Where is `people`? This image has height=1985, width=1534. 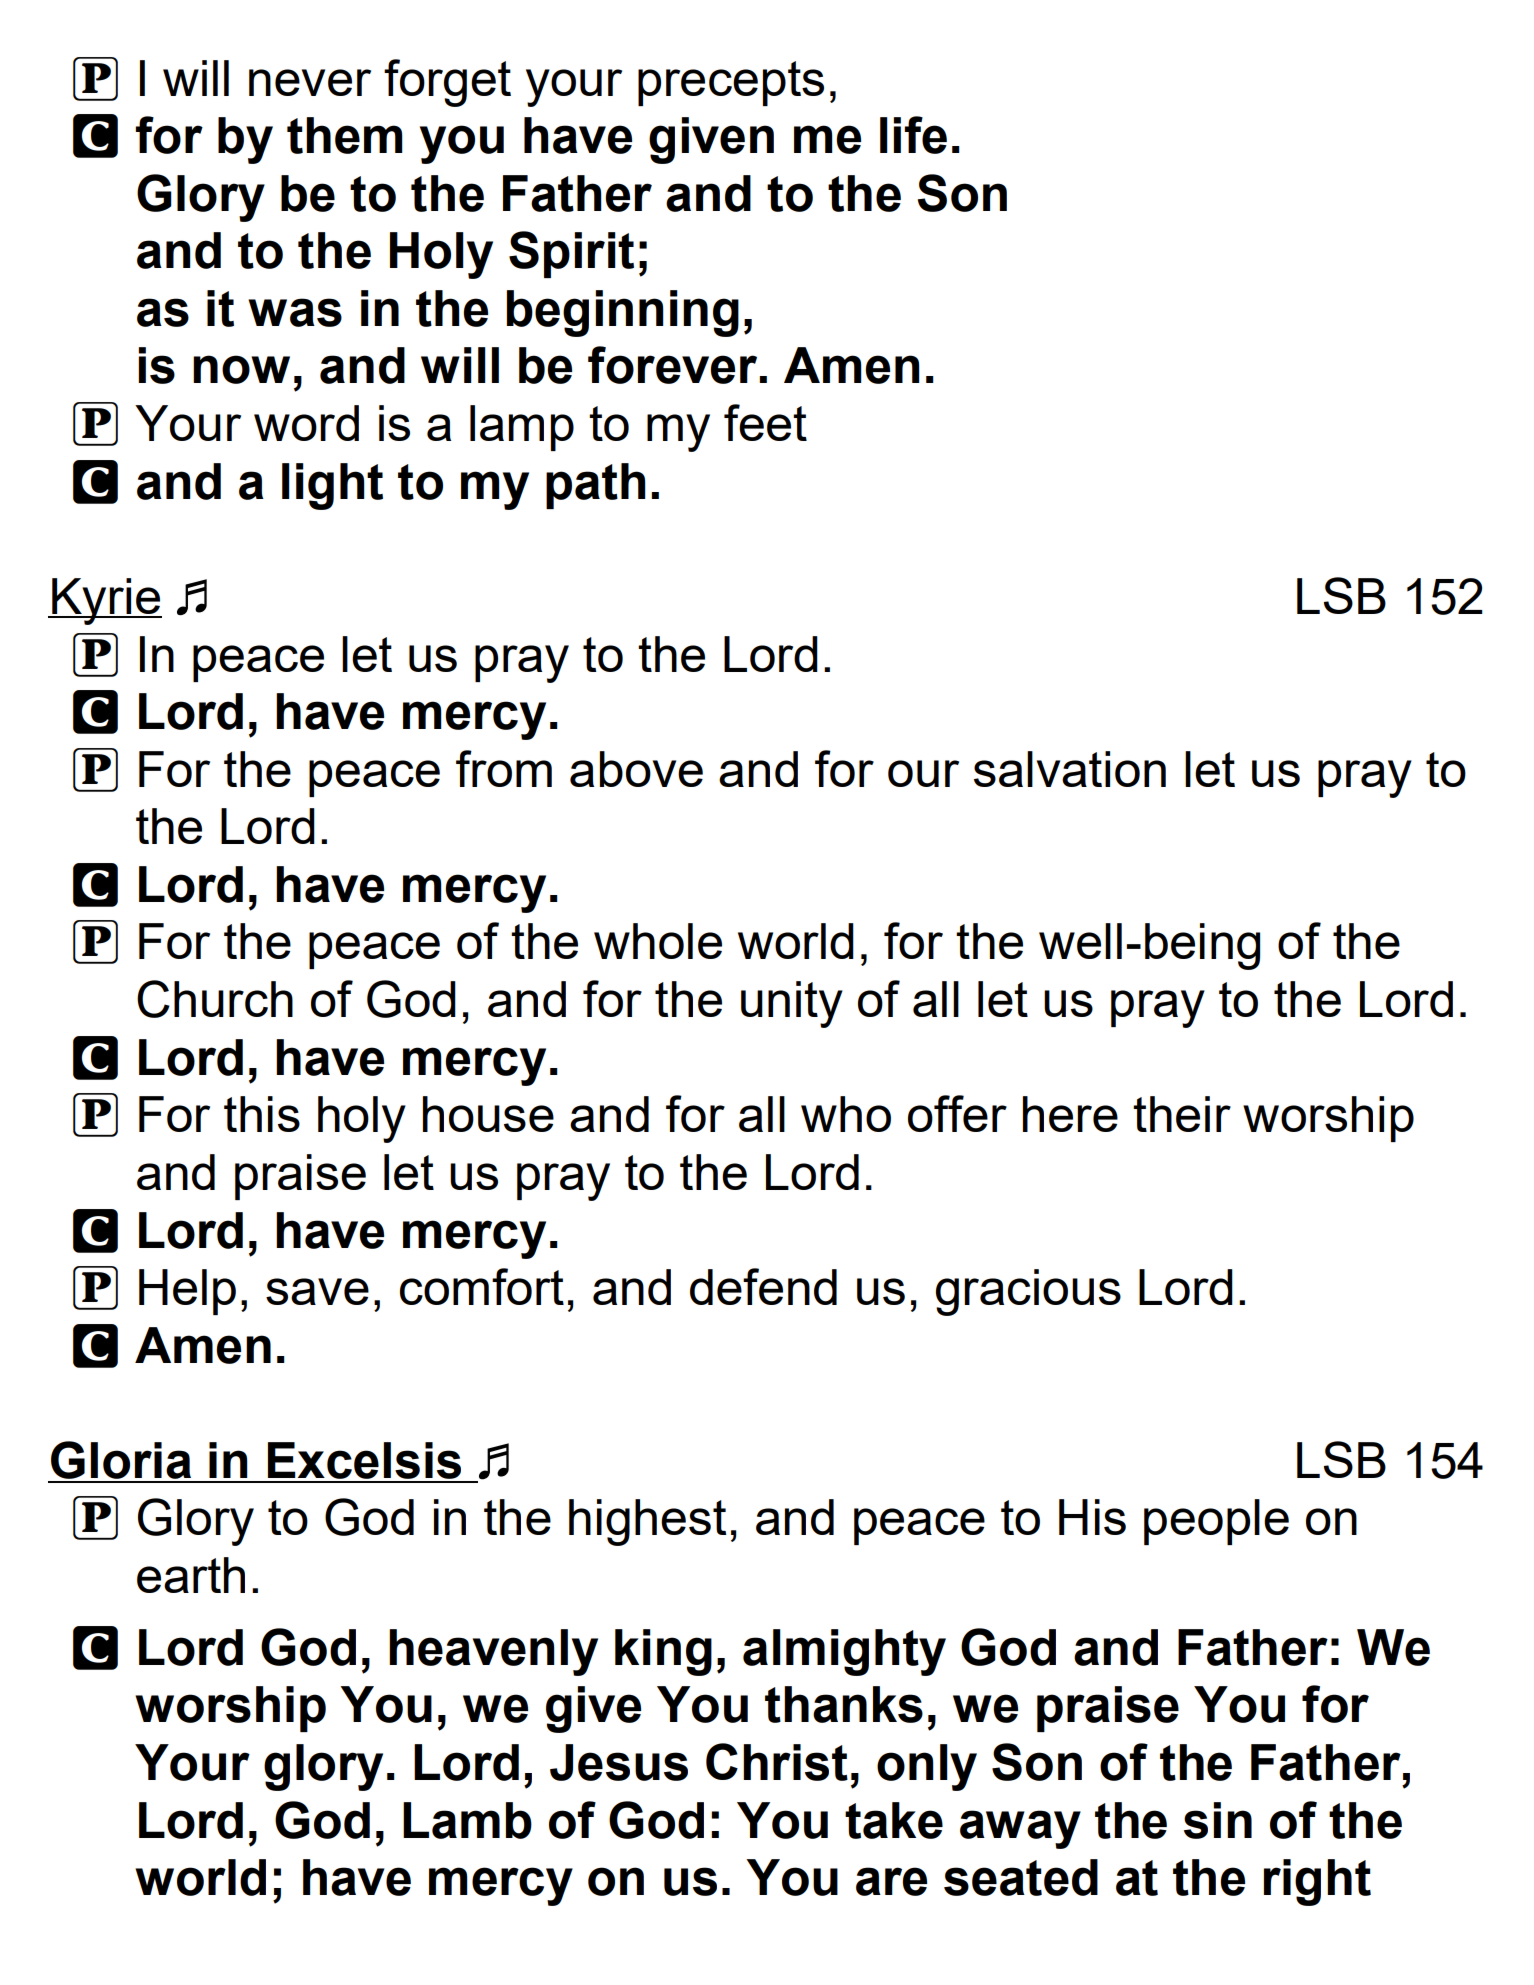 people is located at coordinates (1216, 1522).
